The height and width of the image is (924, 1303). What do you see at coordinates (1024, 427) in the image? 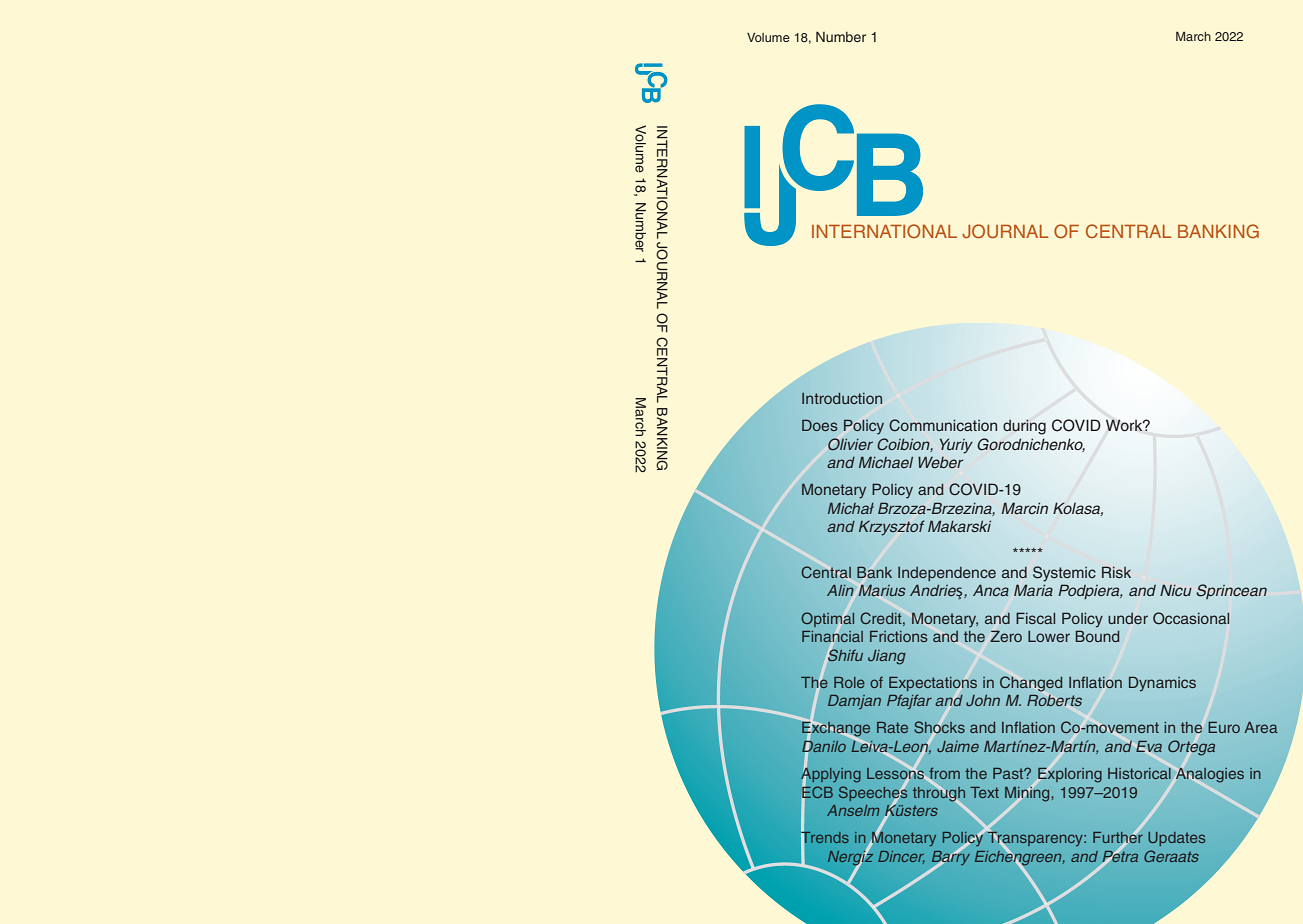
I see `during` at bounding box center [1024, 427].
